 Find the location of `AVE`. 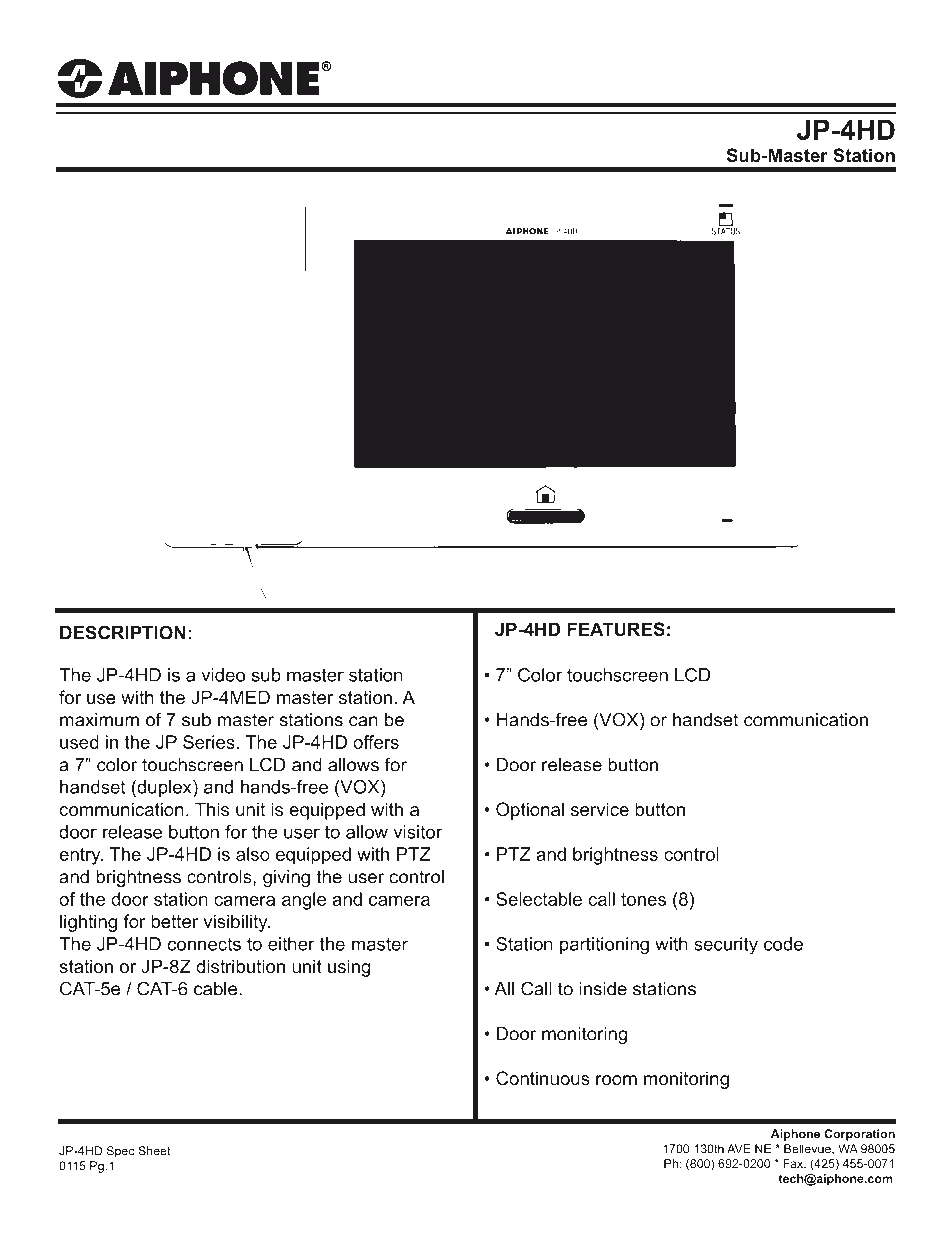

AVE is located at coordinates (739, 1149).
